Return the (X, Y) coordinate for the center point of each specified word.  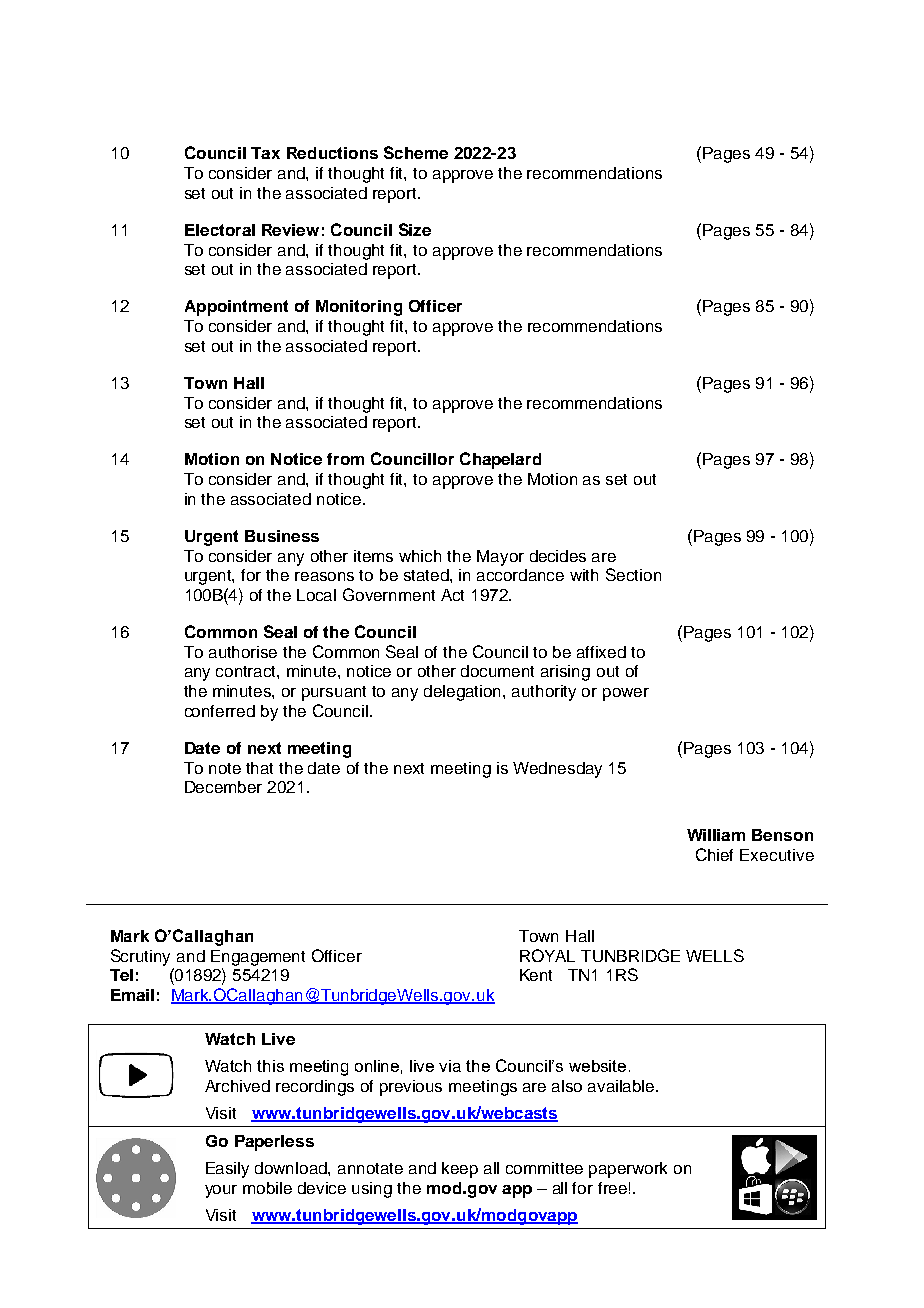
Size (415, 229)
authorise (243, 652)
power (626, 694)
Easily (227, 1170)
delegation (464, 693)
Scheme (416, 152)
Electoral (220, 230)
